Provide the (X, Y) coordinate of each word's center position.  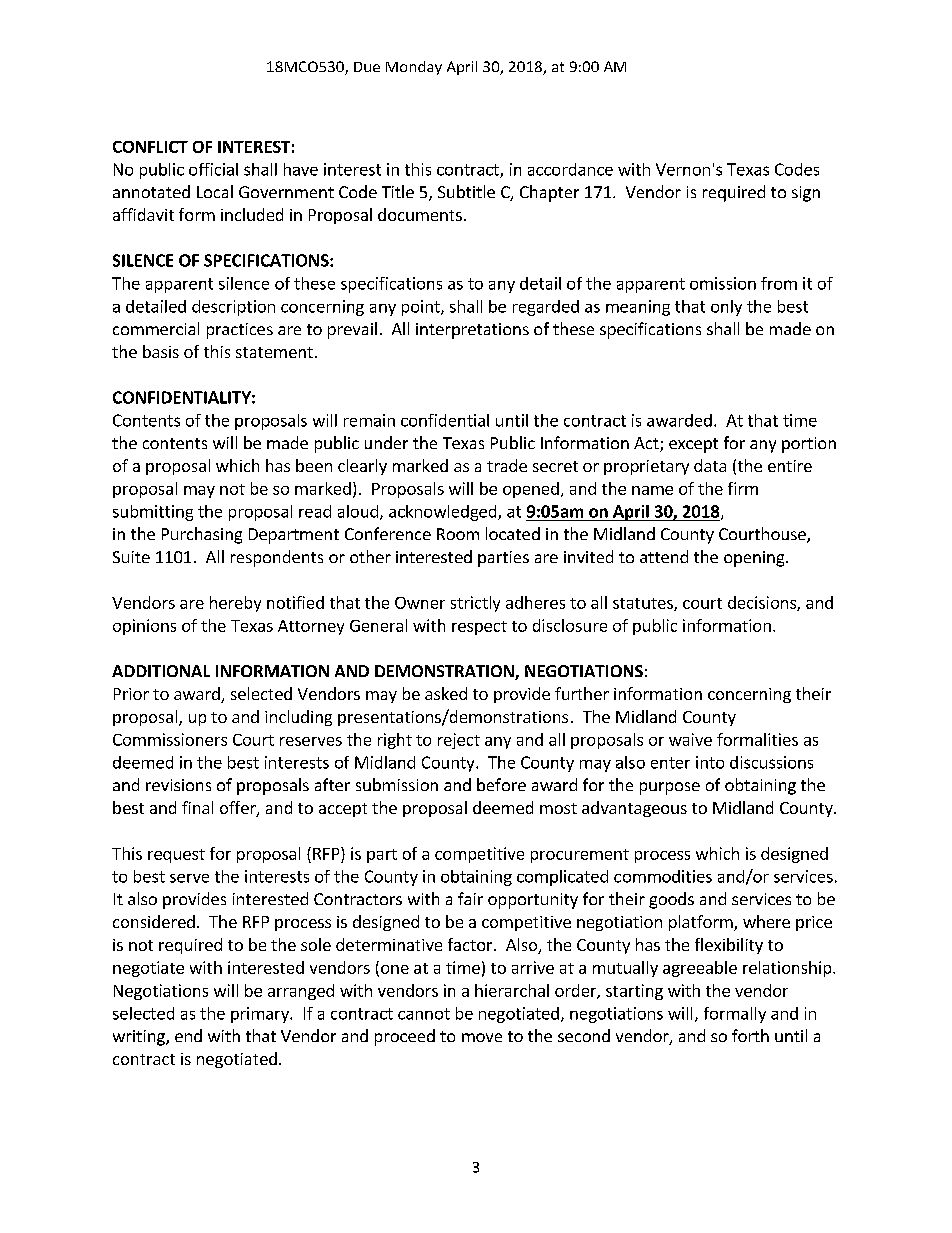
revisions (178, 785)
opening (755, 559)
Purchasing (202, 535)
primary (261, 1015)
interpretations (472, 331)
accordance (570, 169)
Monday (414, 68)
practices (240, 331)
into (710, 762)
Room (458, 534)
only (726, 308)
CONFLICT (150, 147)
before (501, 784)
